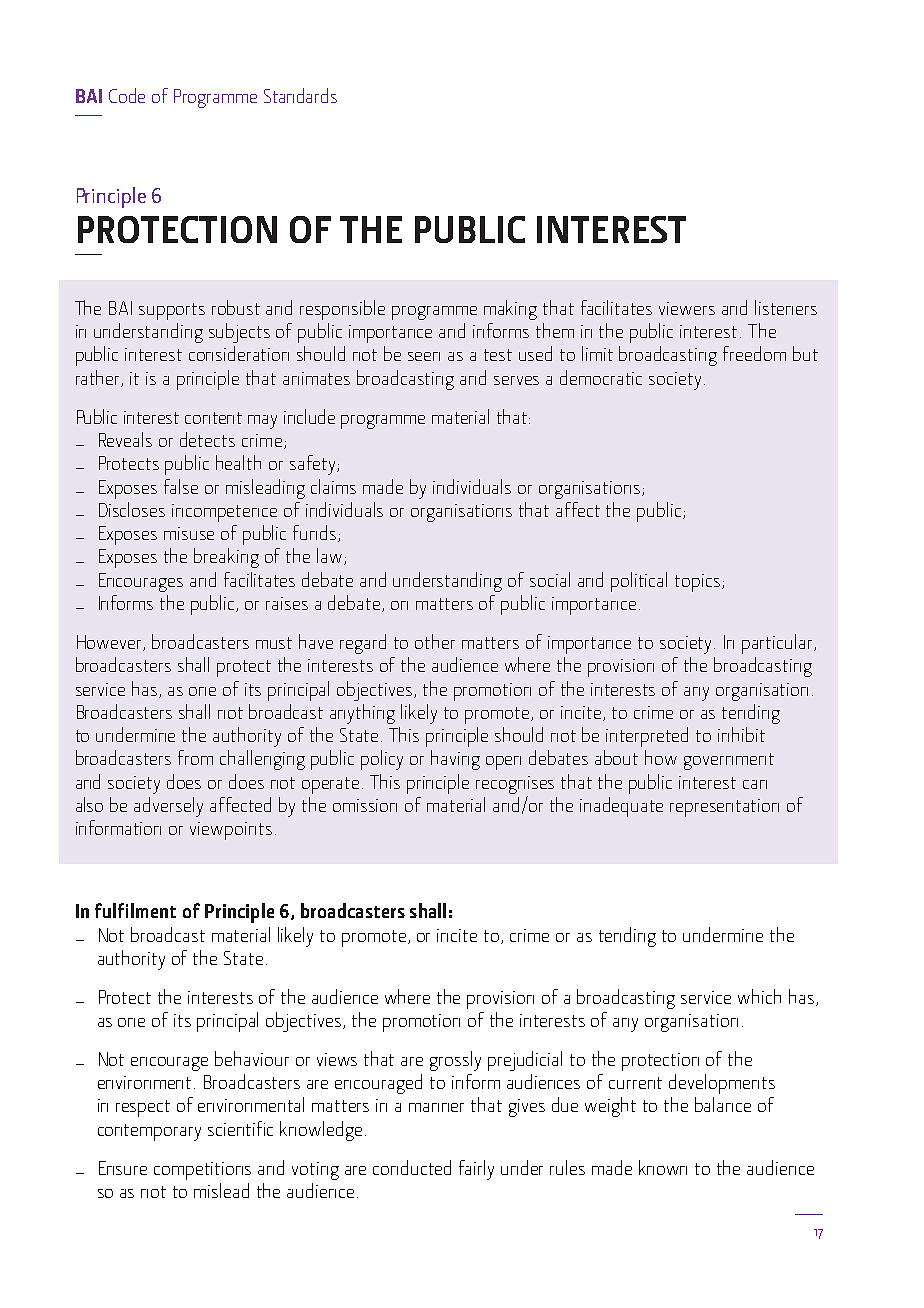  What do you see at coordinates (181, 486) in the image?
I see `false` at bounding box center [181, 486].
